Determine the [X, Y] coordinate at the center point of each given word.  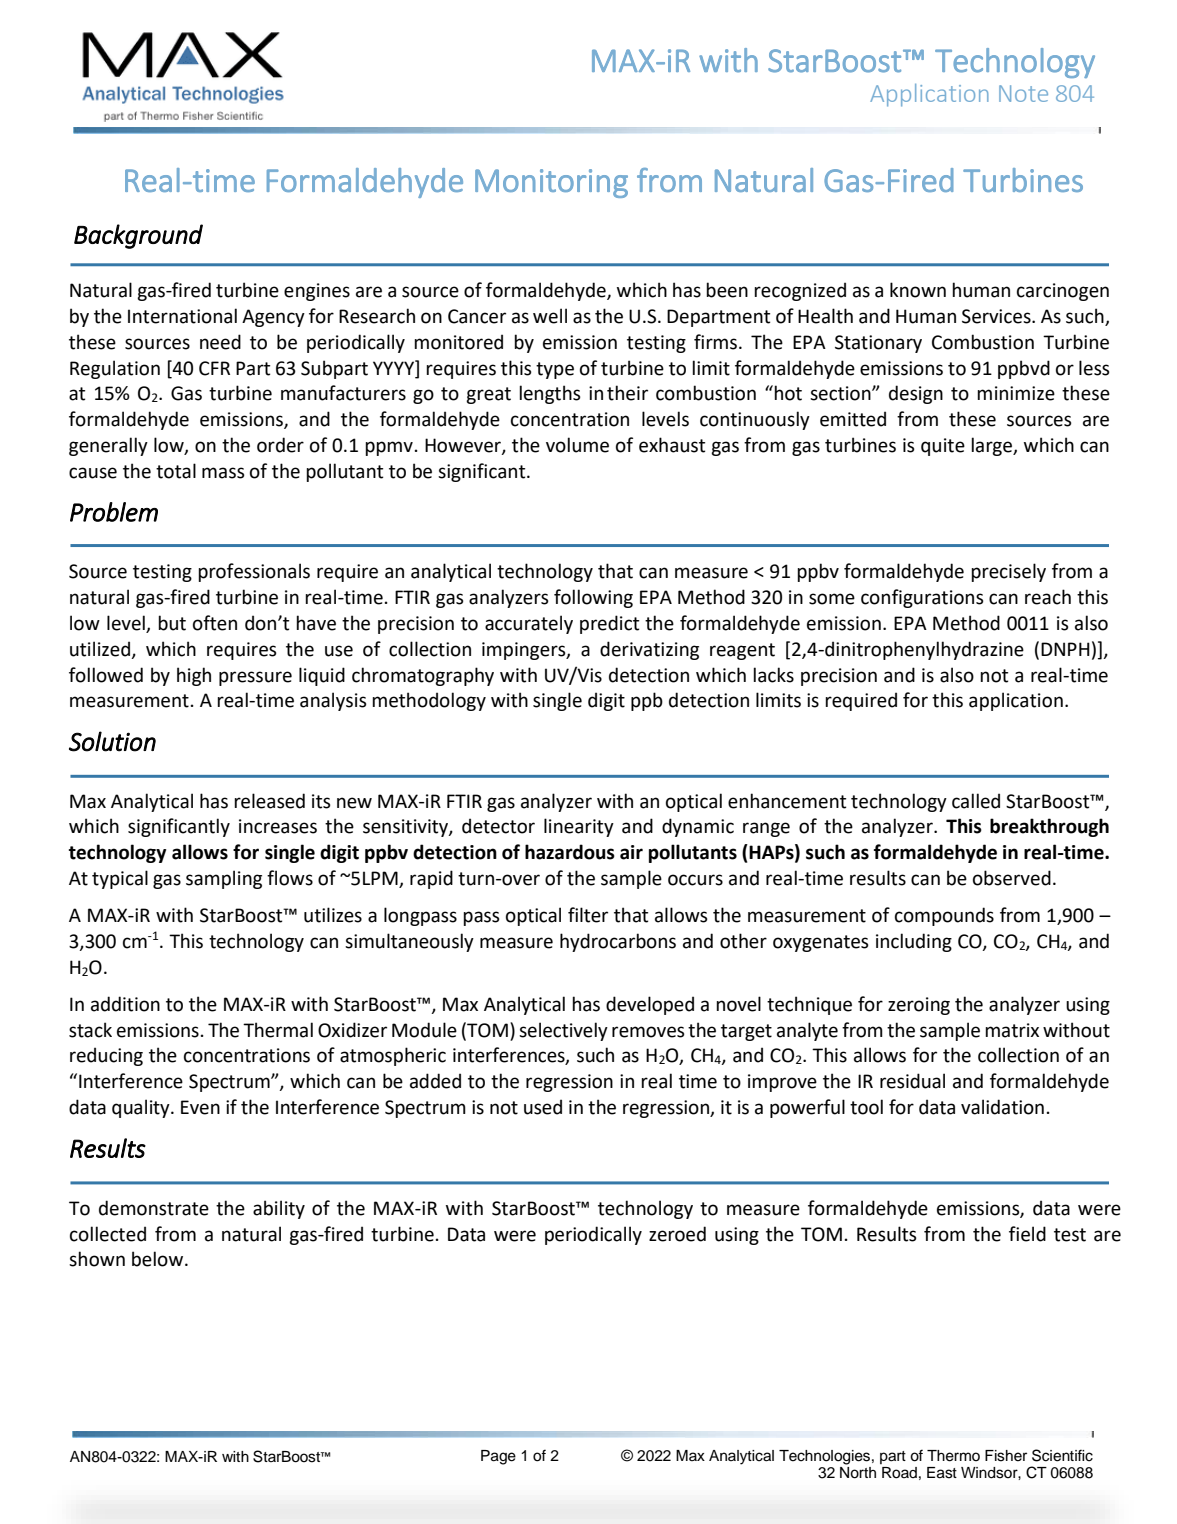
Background [138, 236]
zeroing [919, 1006]
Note [1023, 93]
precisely [1008, 572]
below [159, 1259]
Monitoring [551, 183]
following [593, 598]
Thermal [278, 1030]
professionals [254, 572]
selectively [563, 1031]
